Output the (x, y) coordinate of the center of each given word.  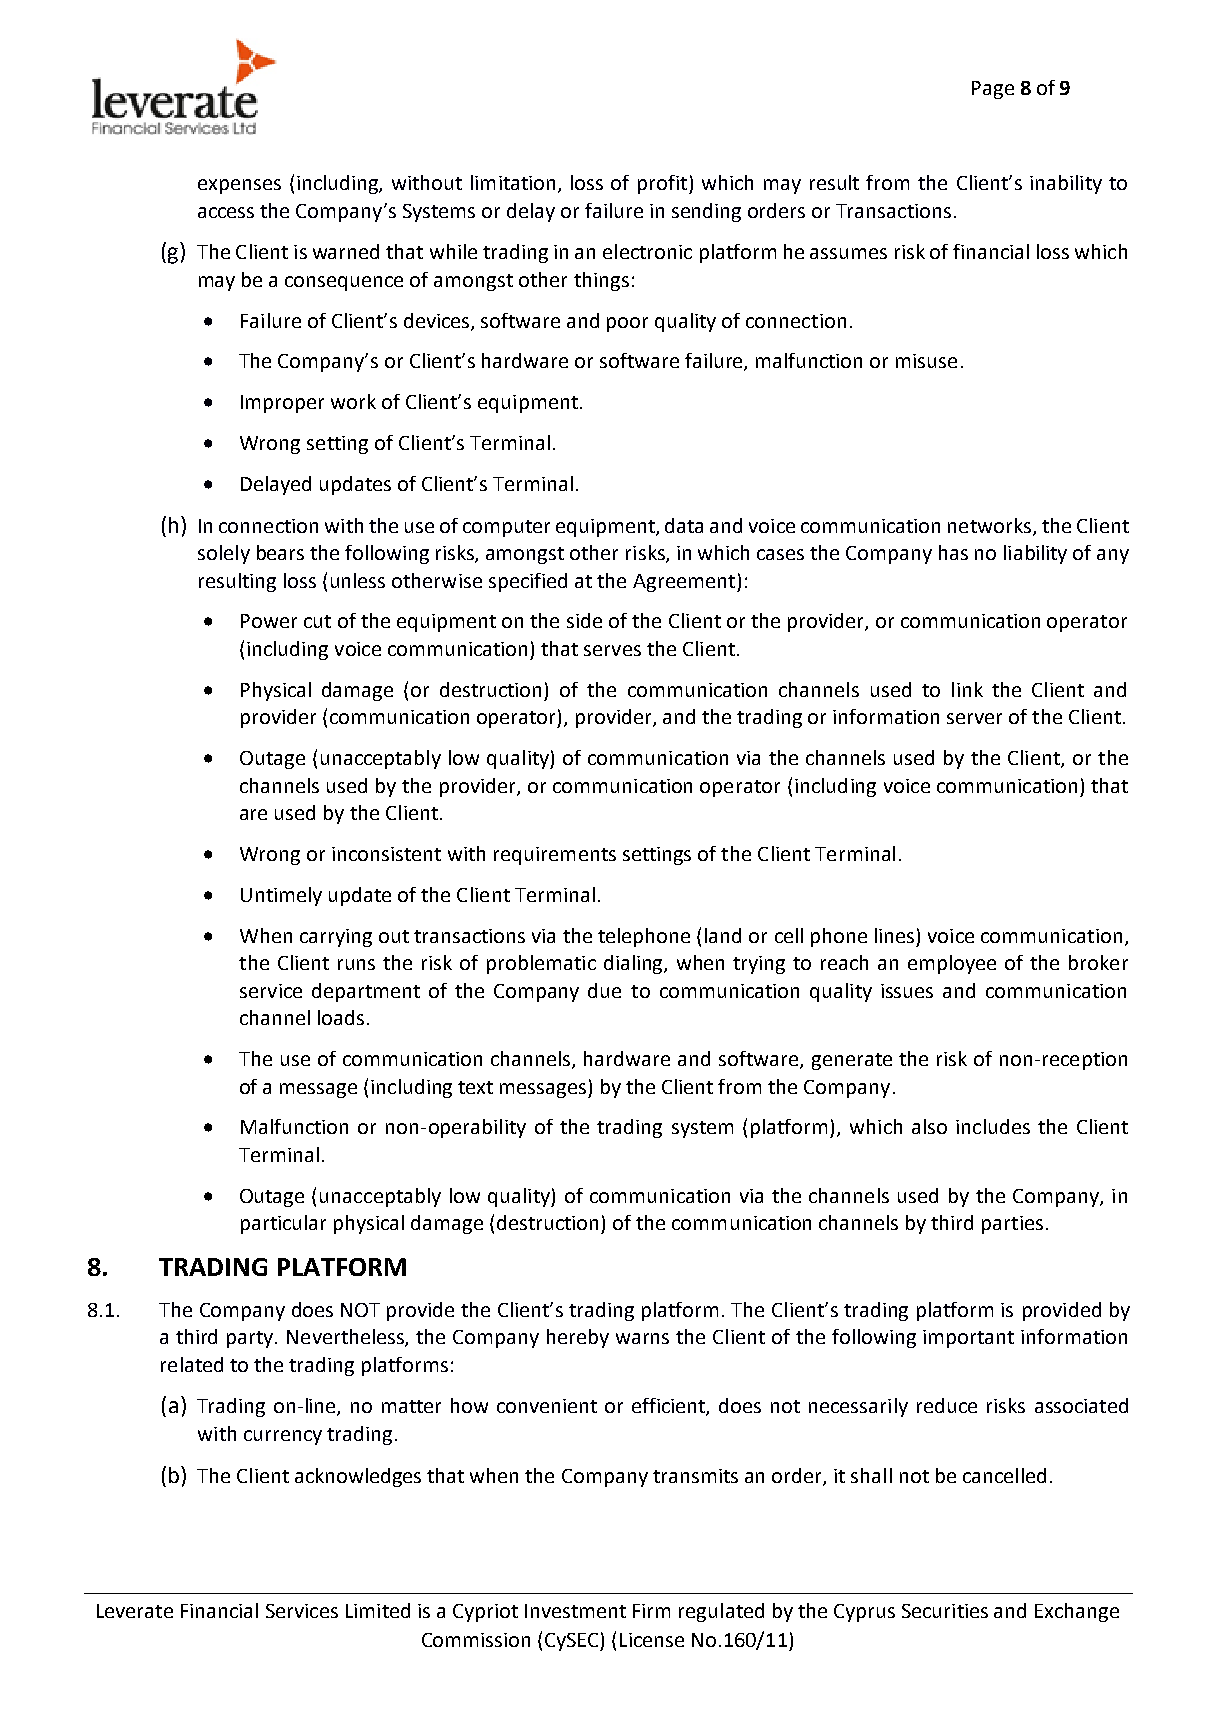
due (604, 990)
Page (993, 90)
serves (612, 650)
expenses (239, 186)
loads (341, 1017)
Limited (378, 1610)
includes (993, 1126)
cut (317, 621)
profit (664, 184)
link (967, 689)
